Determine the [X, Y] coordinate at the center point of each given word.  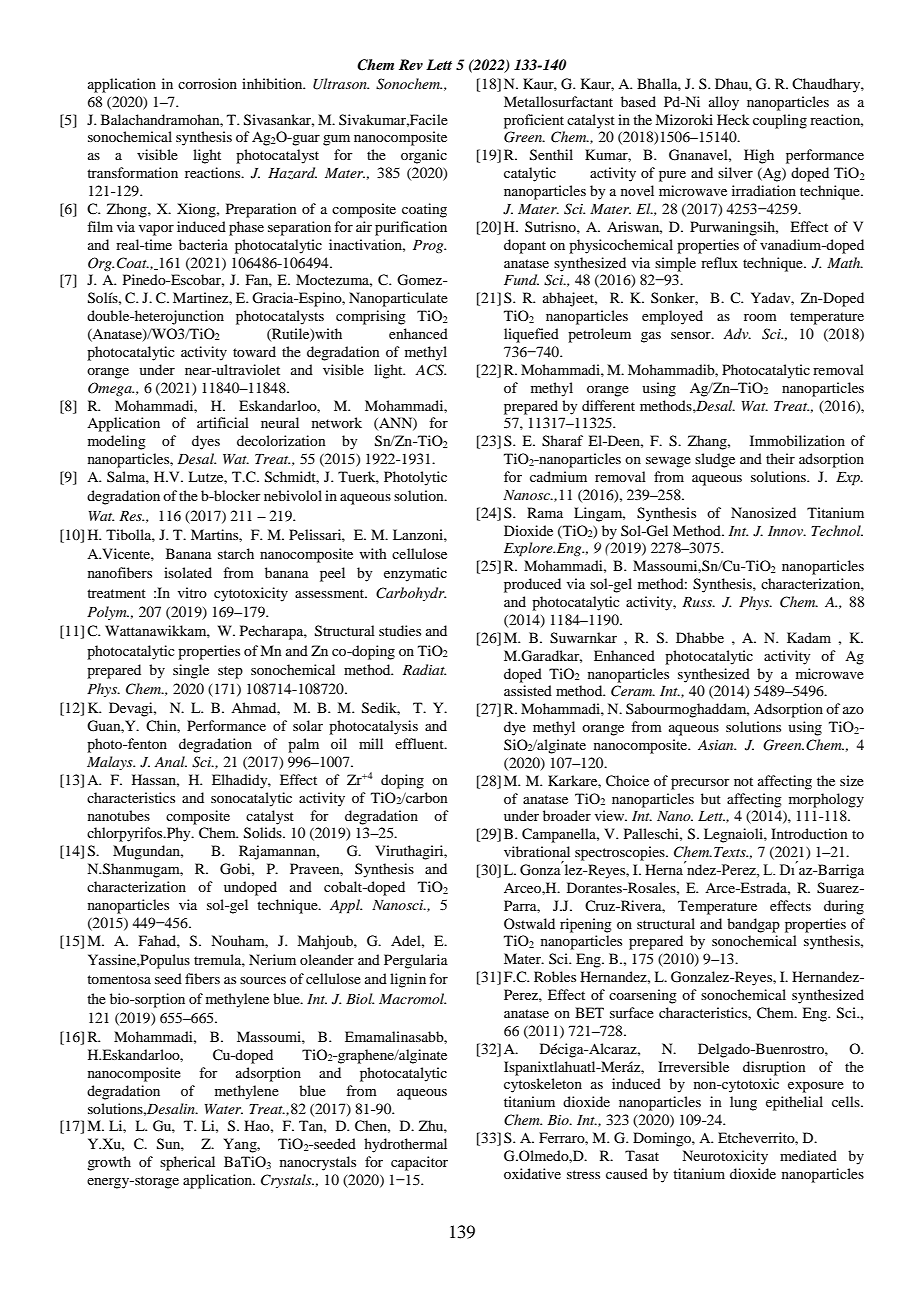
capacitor [419, 1163]
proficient [534, 121]
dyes [206, 442]
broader [567, 815]
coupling [780, 121]
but [711, 798]
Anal [170, 761]
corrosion [207, 83]
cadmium [558, 476]
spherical [187, 1163]
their [780, 458]
